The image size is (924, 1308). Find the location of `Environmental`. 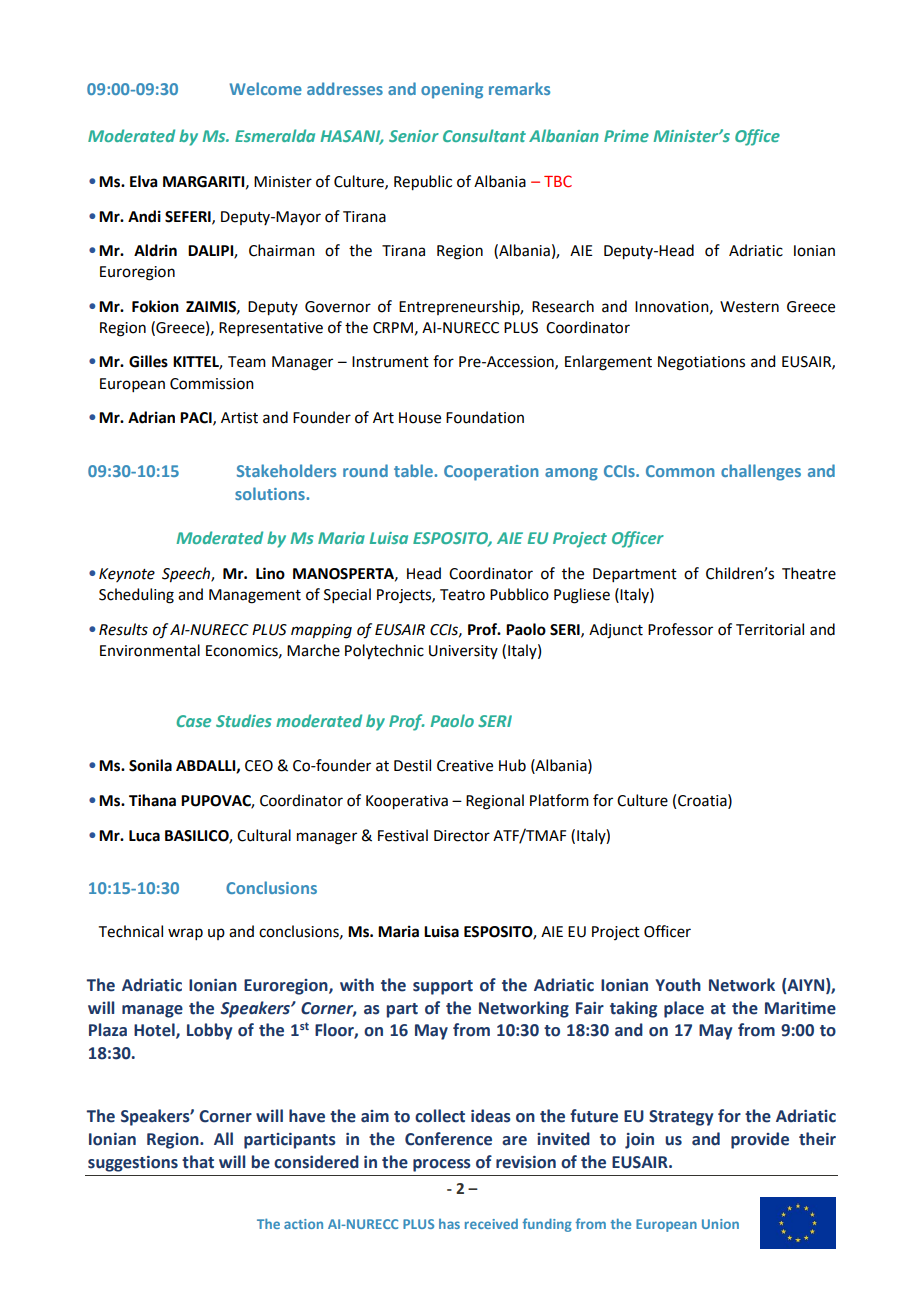

Environmental is located at coordinates (150, 650).
